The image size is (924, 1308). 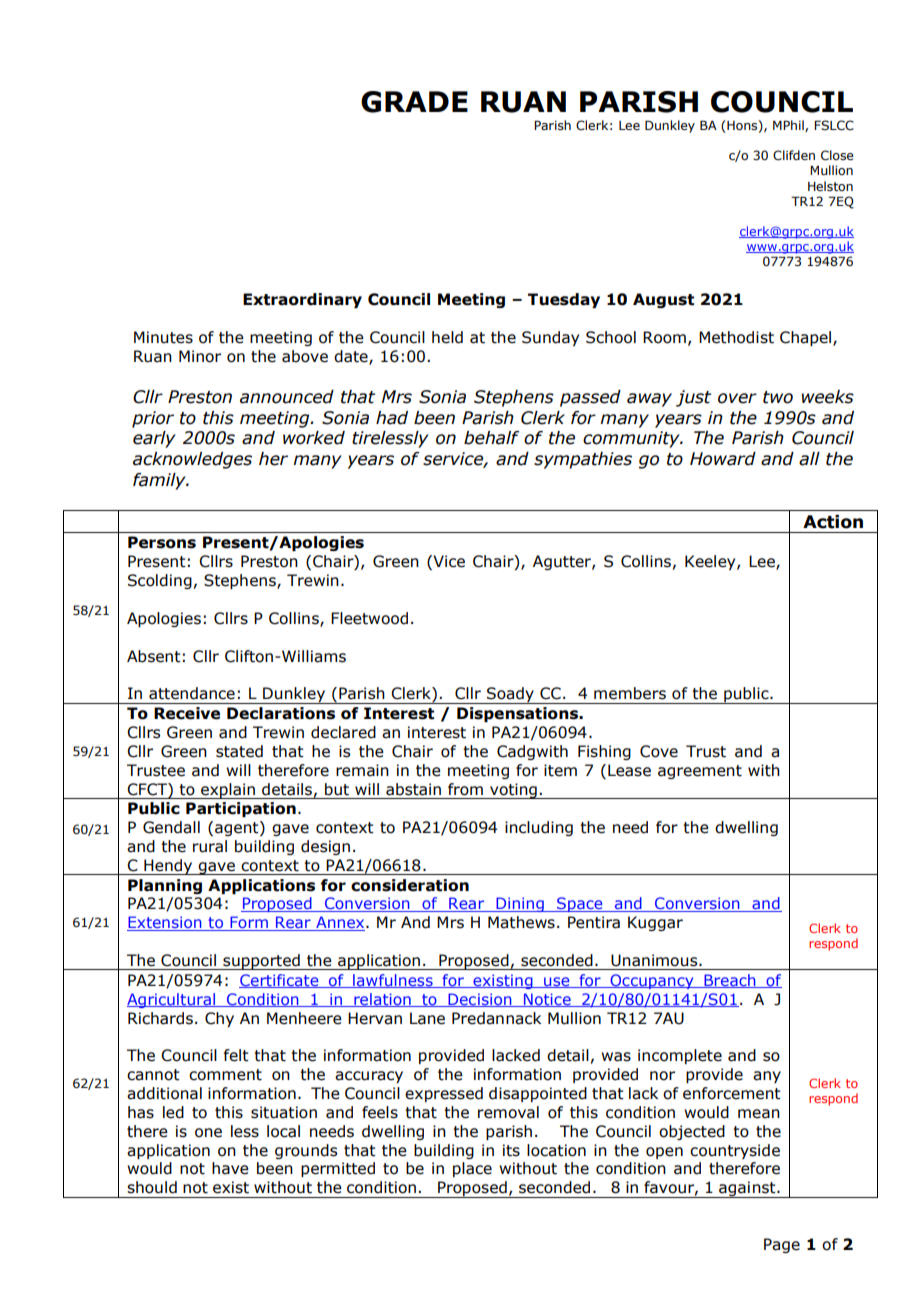 What do you see at coordinates (837, 155) in the page?
I see `Close` at bounding box center [837, 155].
